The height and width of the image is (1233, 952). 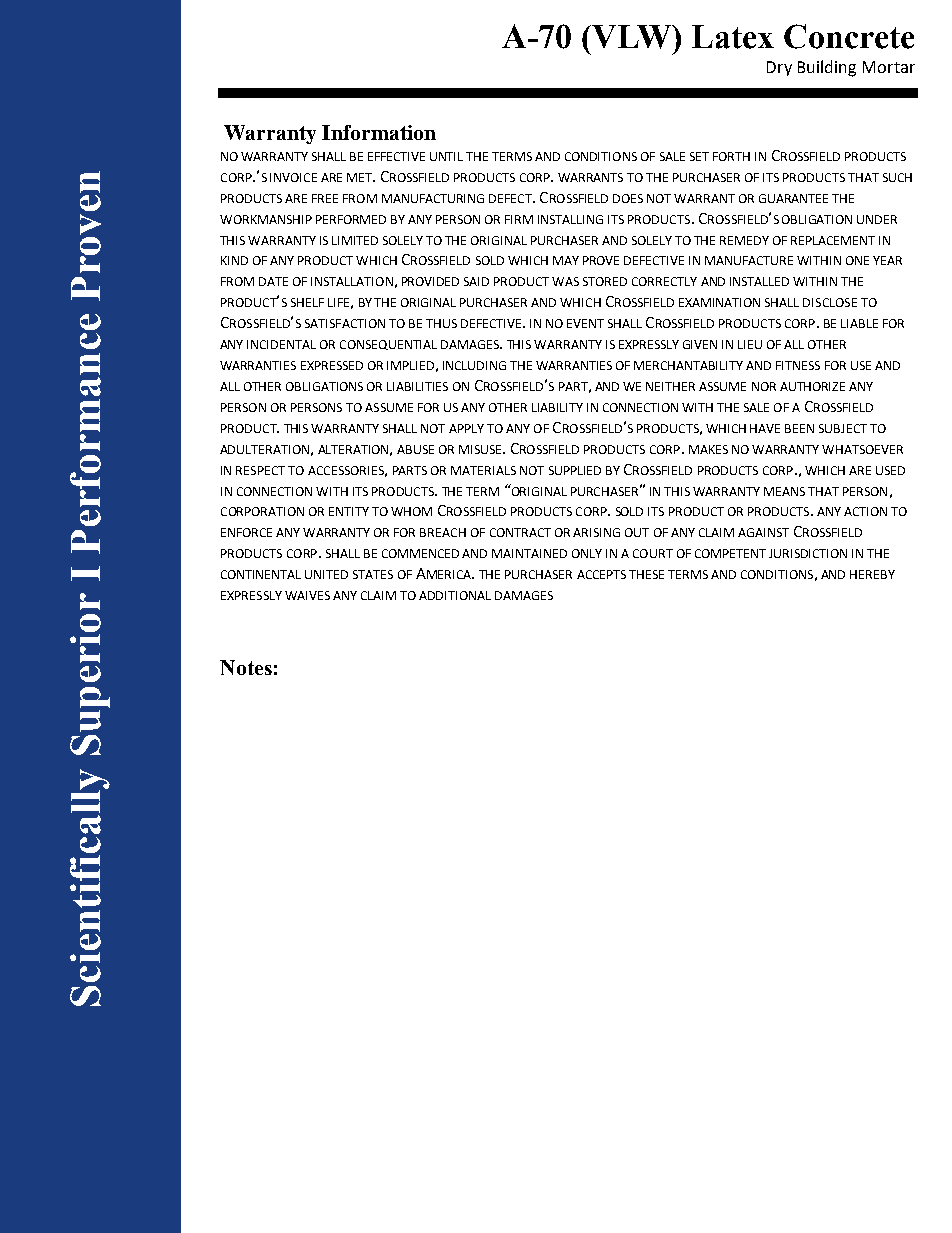 I want to click on MAY, so click(x=566, y=260).
